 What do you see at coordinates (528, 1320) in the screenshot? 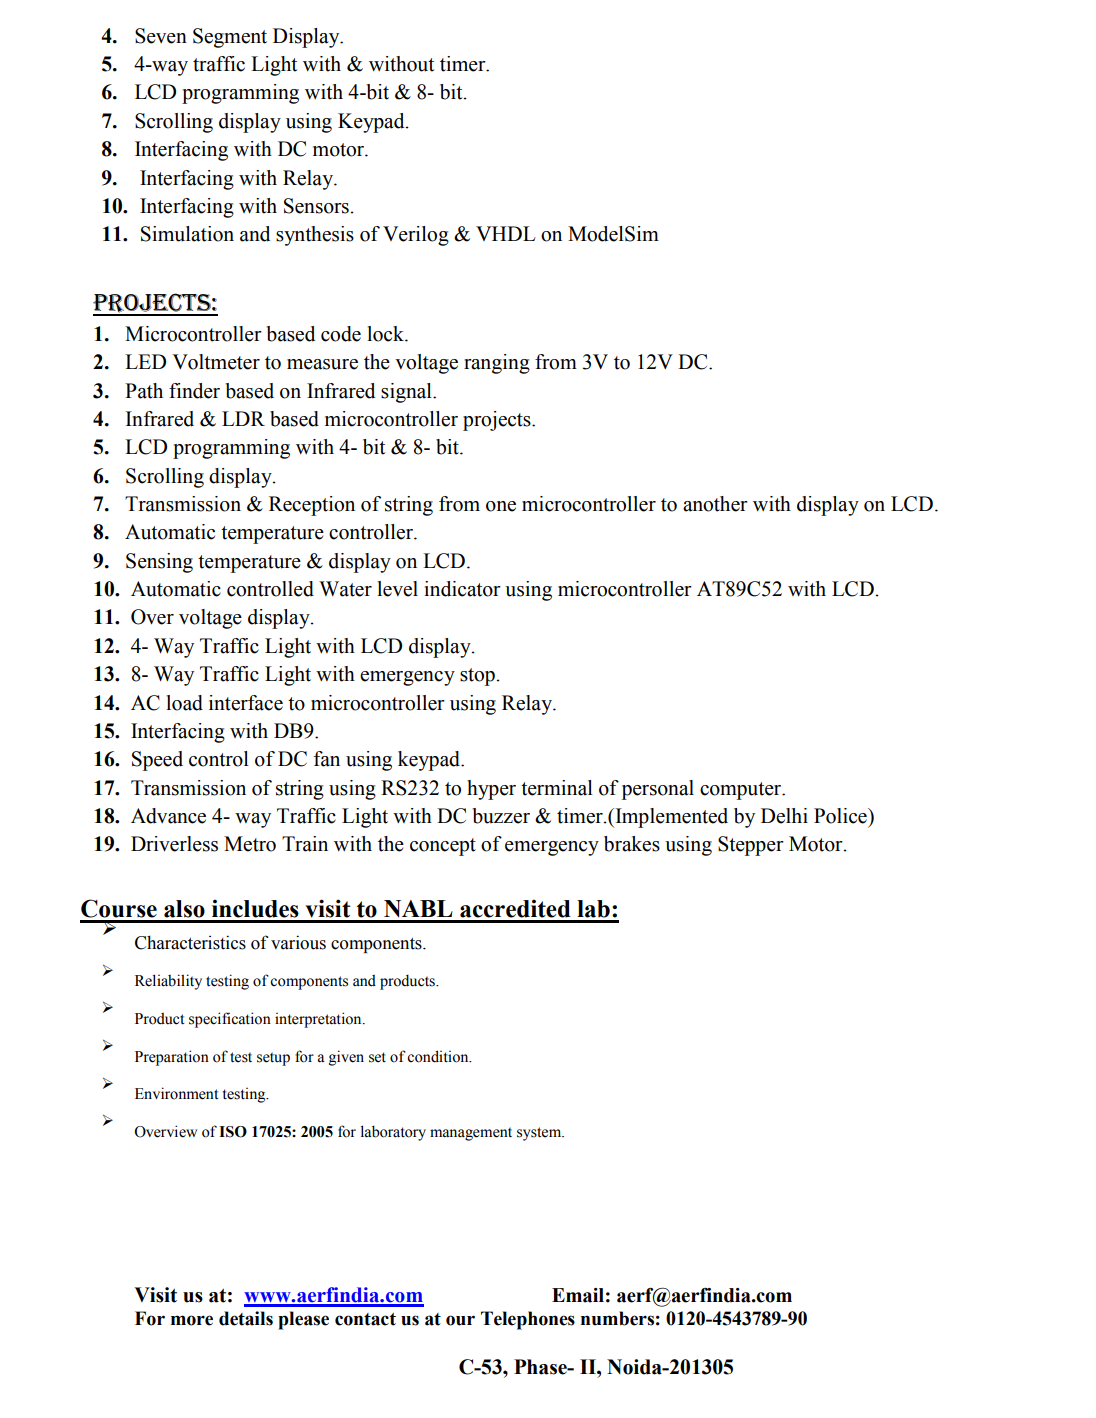
I see `Telephones` at bounding box center [528, 1320].
